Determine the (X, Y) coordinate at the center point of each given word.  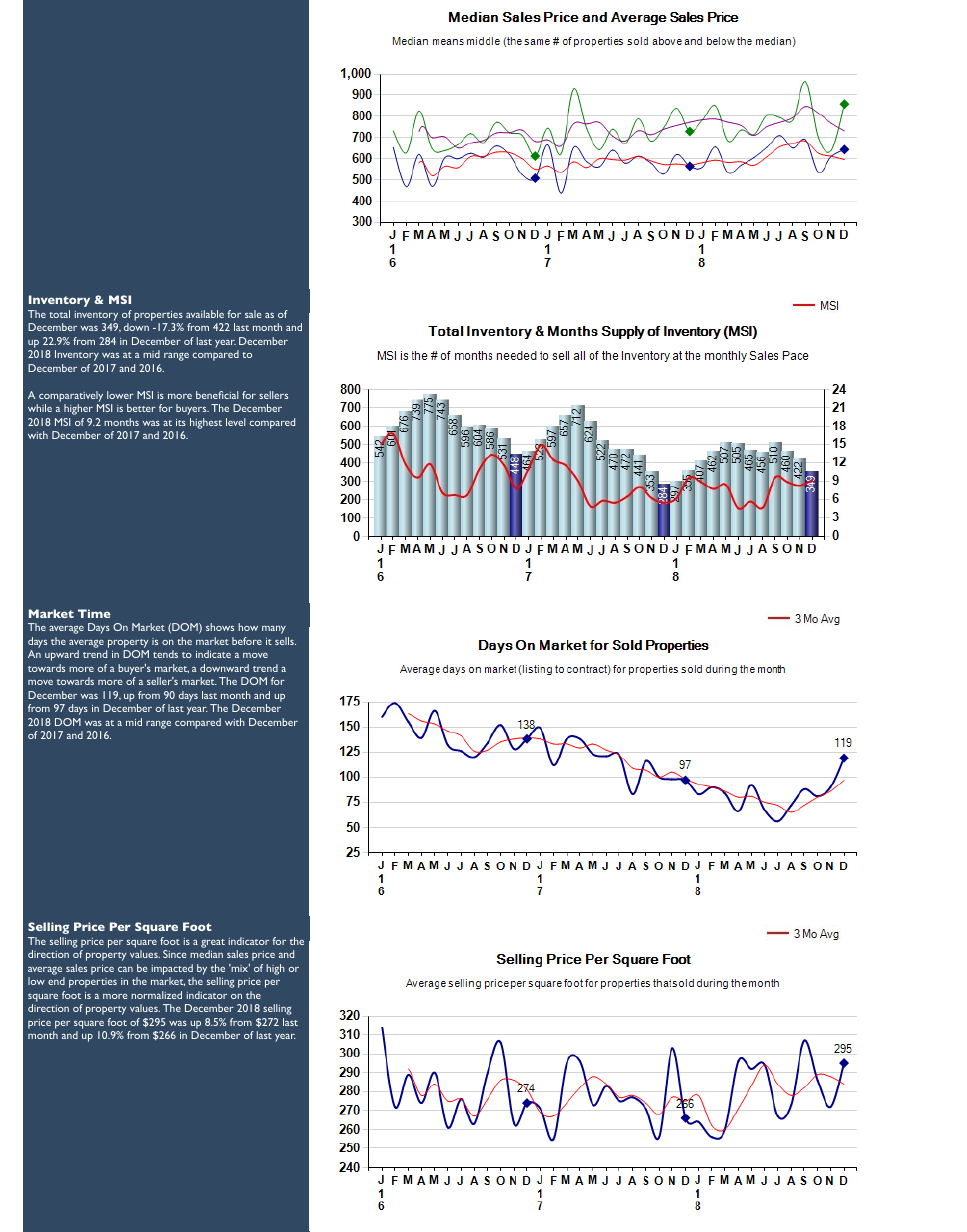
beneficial (217, 395)
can (125, 969)
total (59, 314)
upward (62, 655)
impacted (172, 969)
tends (165, 654)
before (247, 641)
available (205, 314)
